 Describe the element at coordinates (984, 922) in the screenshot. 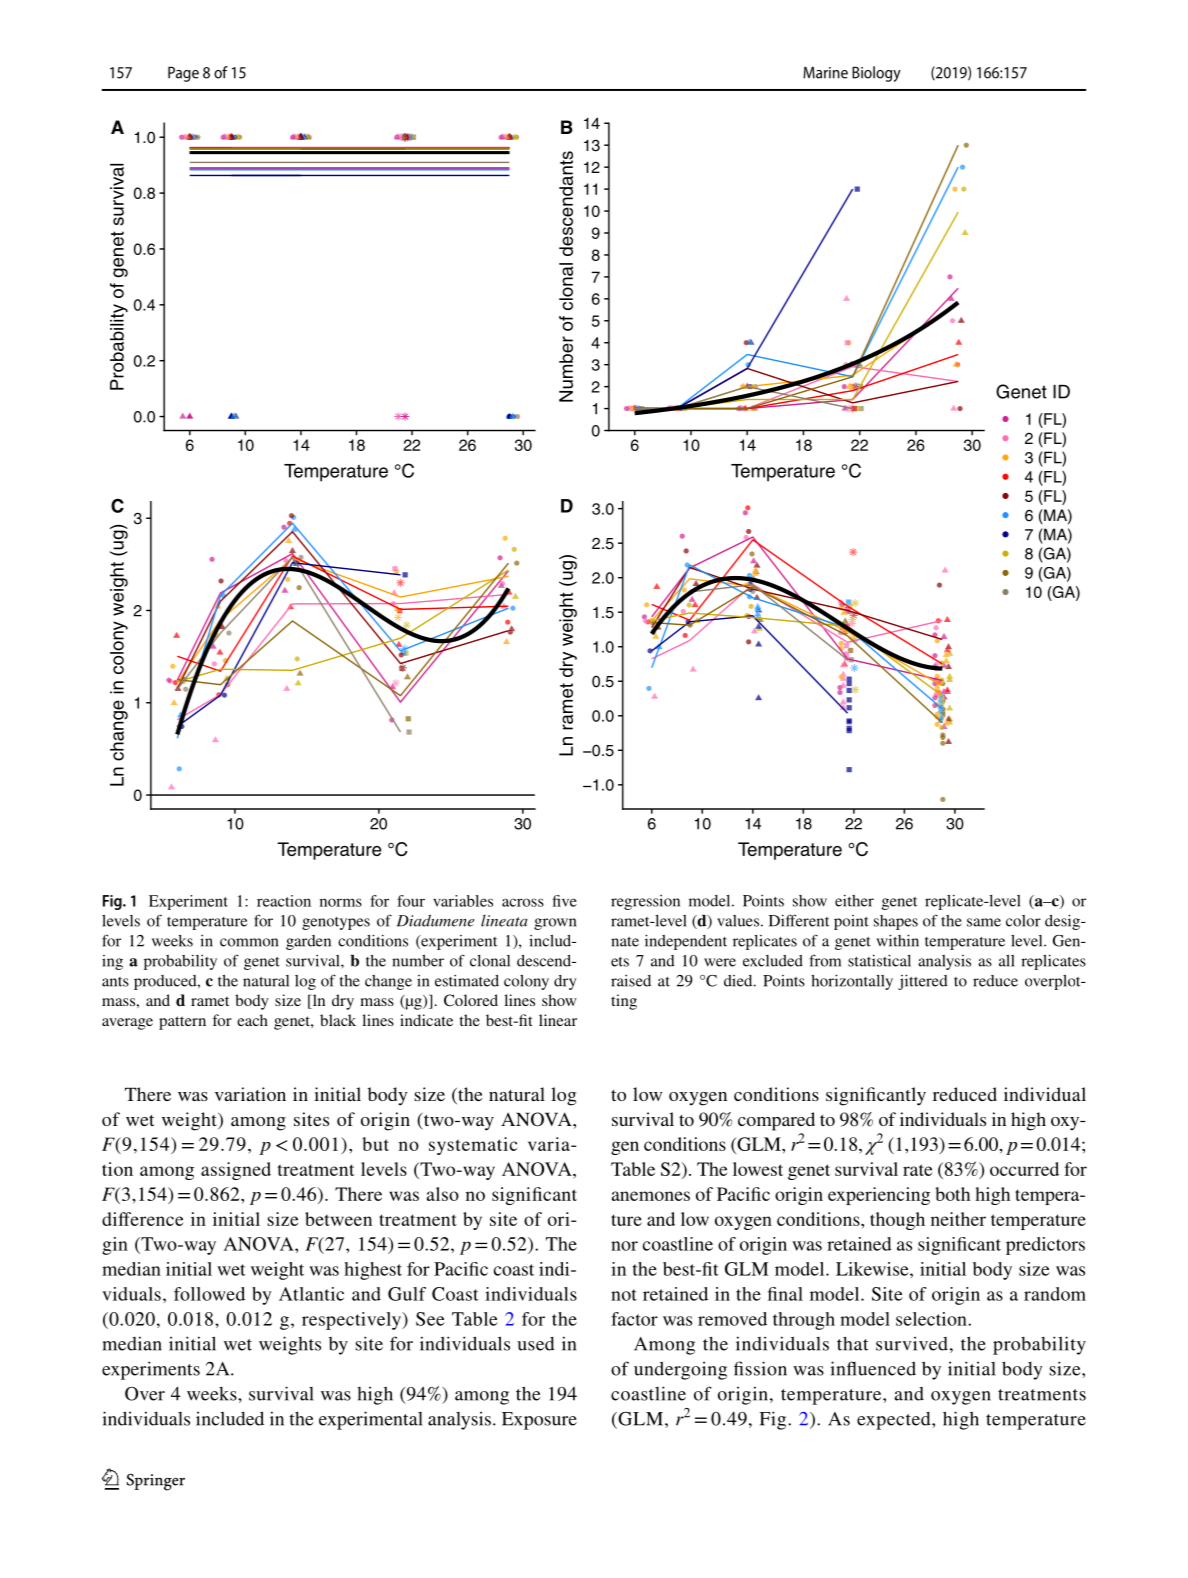

I see `same` at that location.
